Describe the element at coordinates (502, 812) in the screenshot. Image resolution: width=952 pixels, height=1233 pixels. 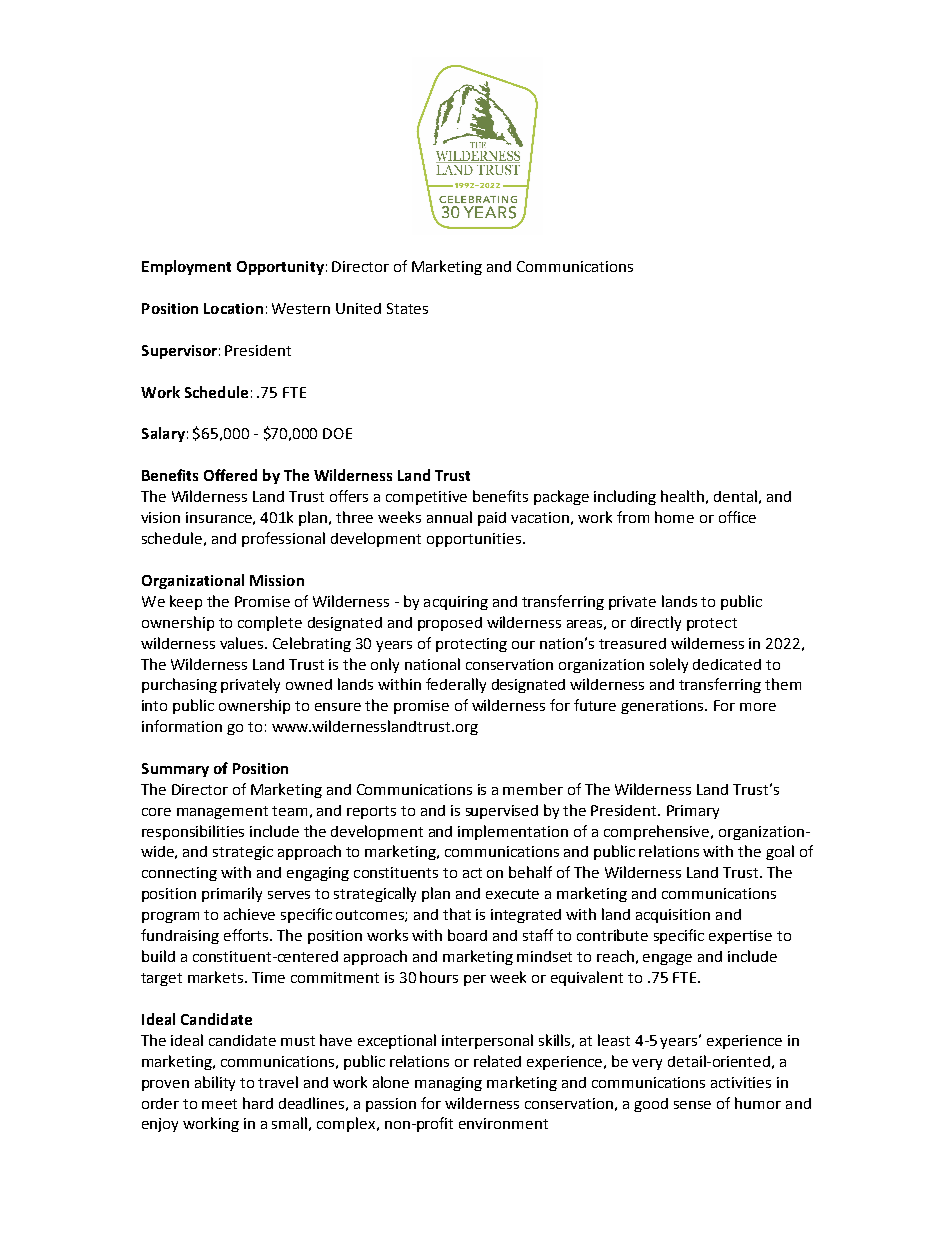
I see `supervised` at that location.
